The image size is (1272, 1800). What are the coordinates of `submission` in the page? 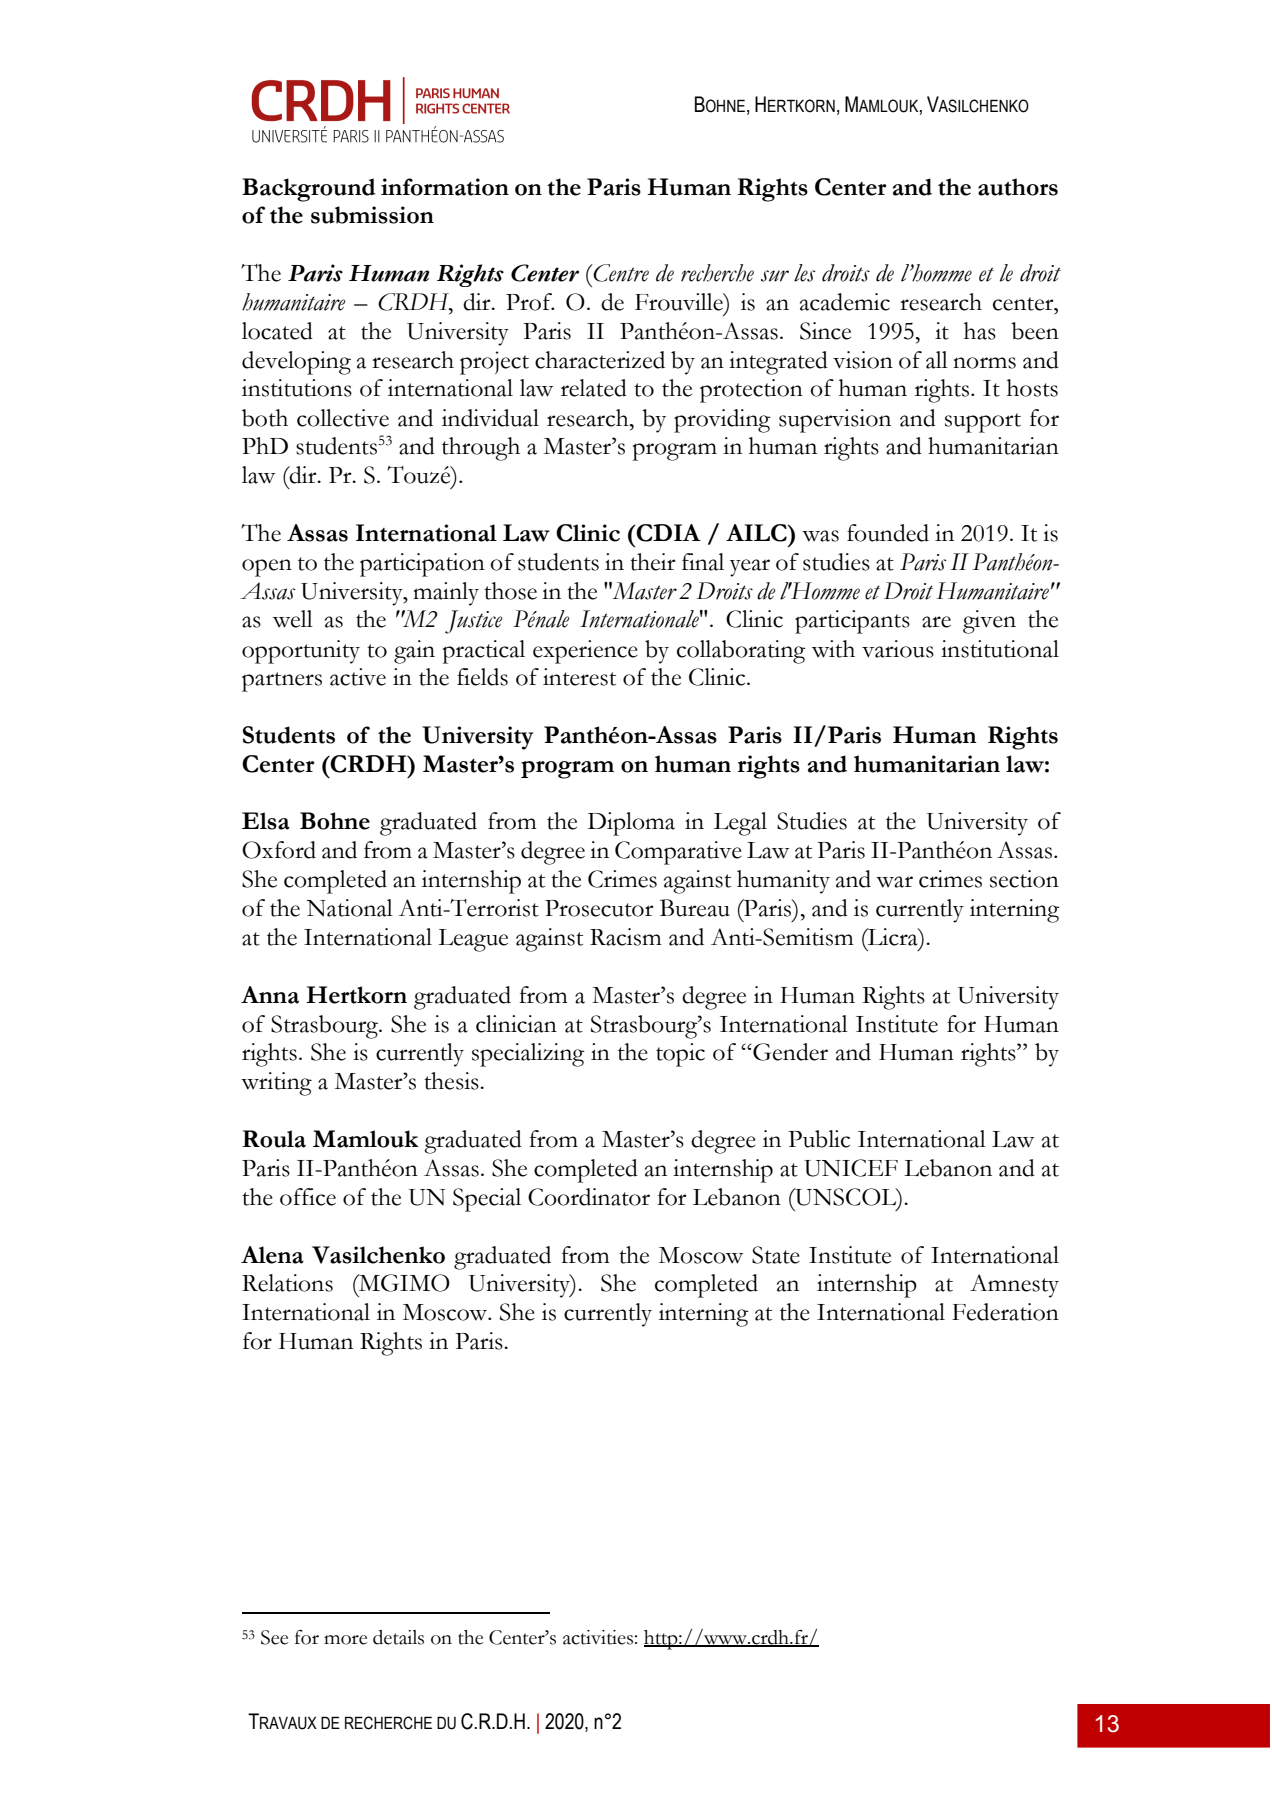 It's located at (372, 215).
